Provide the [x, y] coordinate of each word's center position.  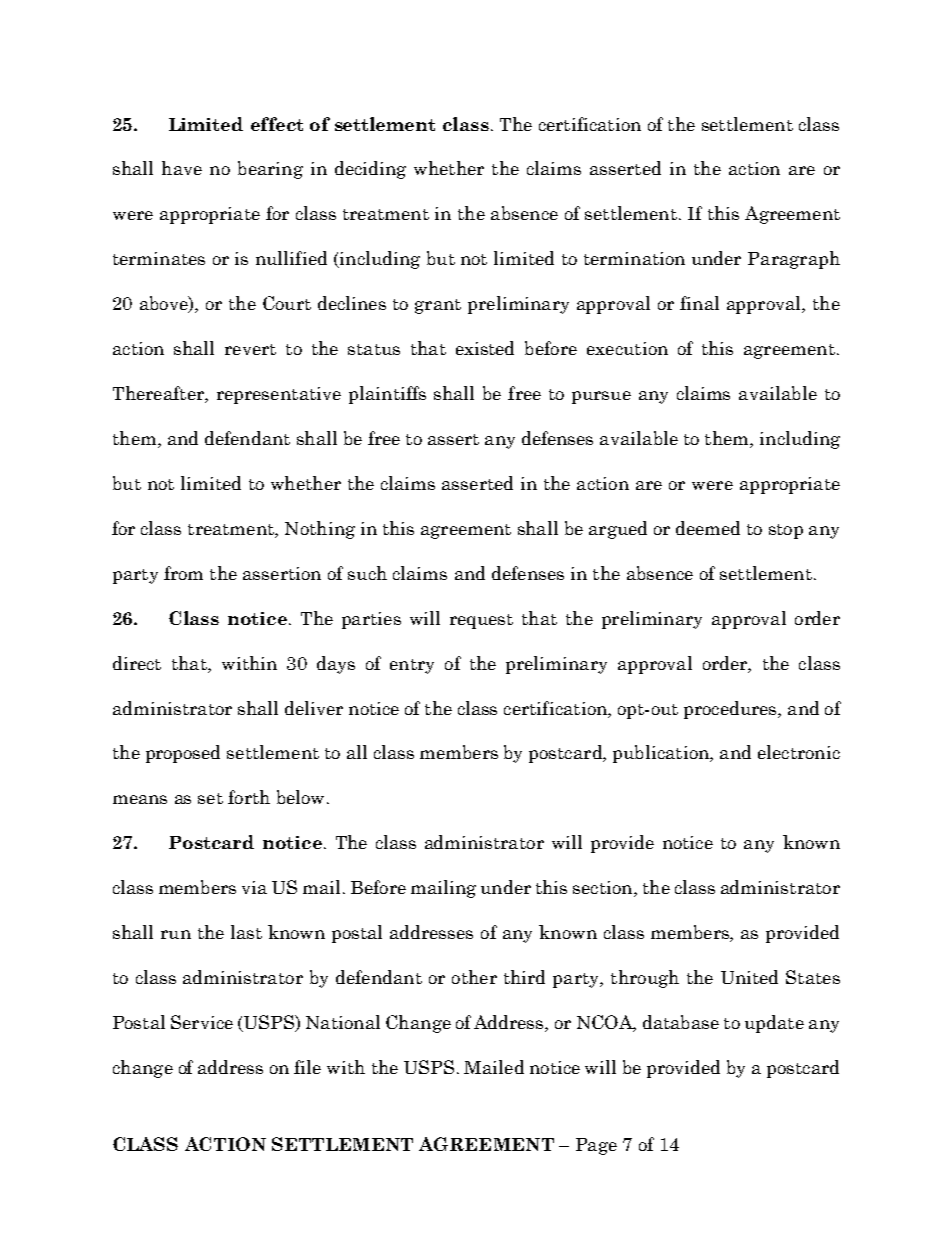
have [182, 168]
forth [249, 797]
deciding [370, 170]
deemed [708, 528]
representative [279, 395]
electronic [799, 752]
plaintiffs [387, 395]
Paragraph [794, 260]
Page [596, 1146]
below [300, 797]
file [307, 1067]
